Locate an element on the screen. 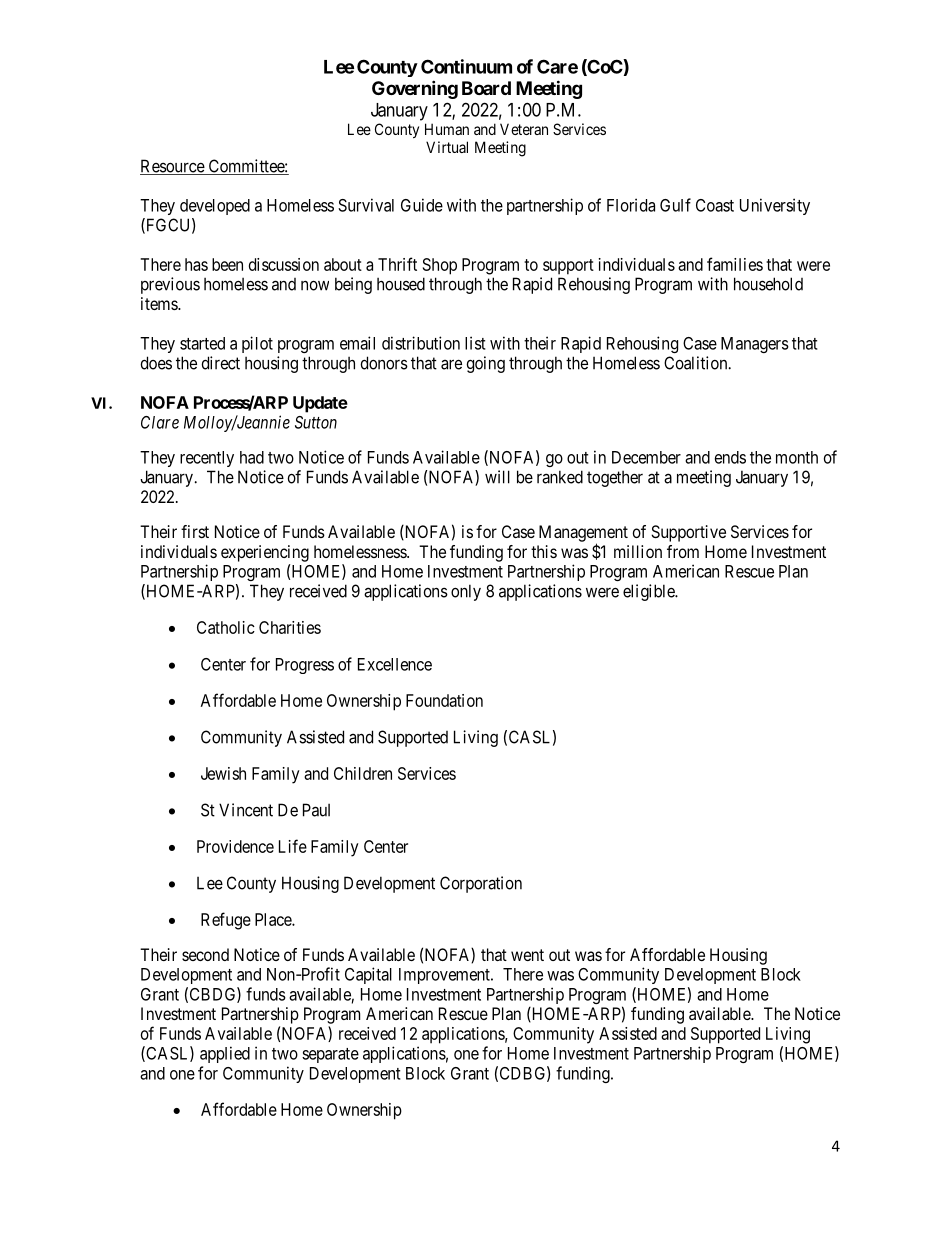 This screenshot has height=1233, width=952. Resource is located at coordinates (173, 167).
